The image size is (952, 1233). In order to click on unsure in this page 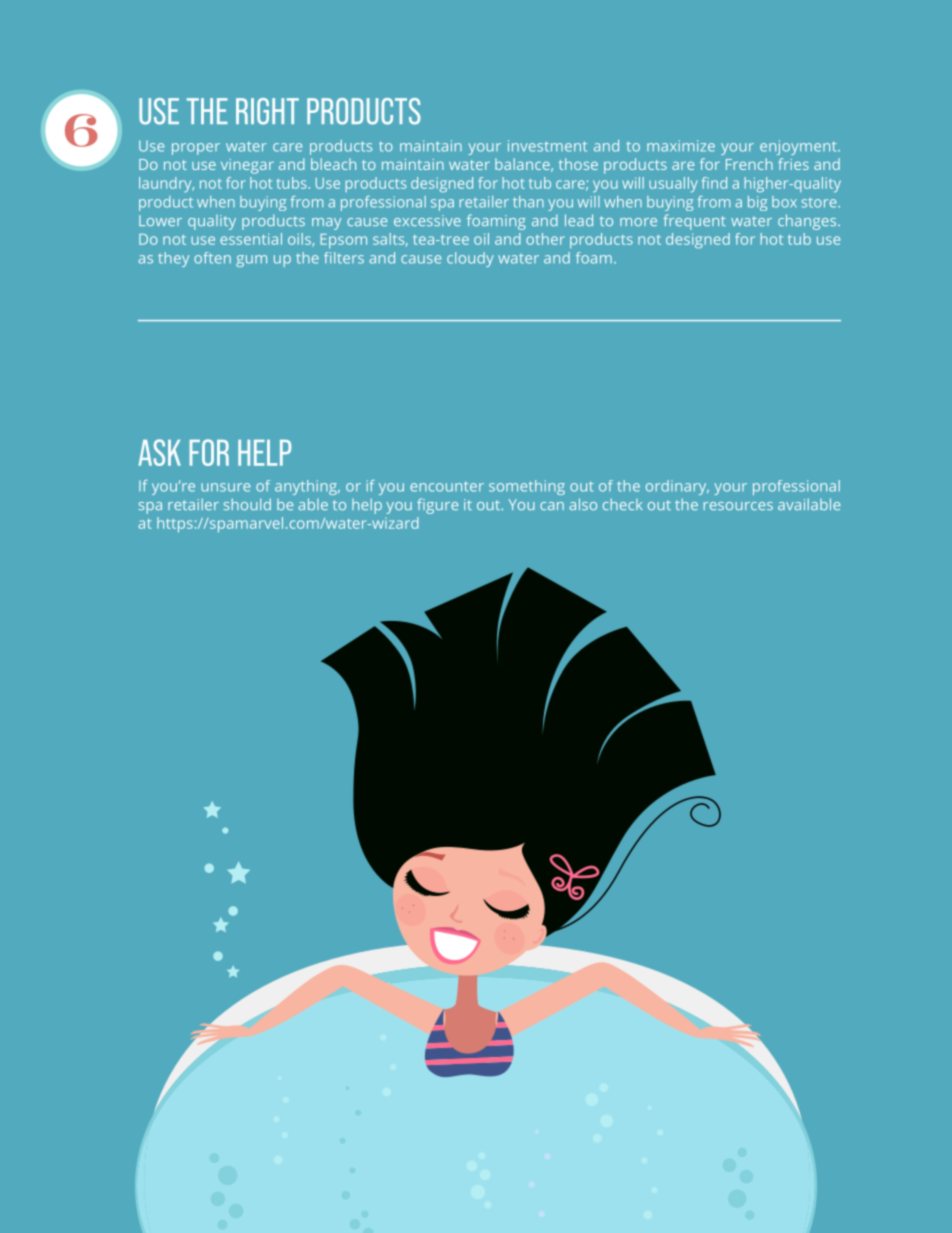, I will do `click(225, 487)`.
